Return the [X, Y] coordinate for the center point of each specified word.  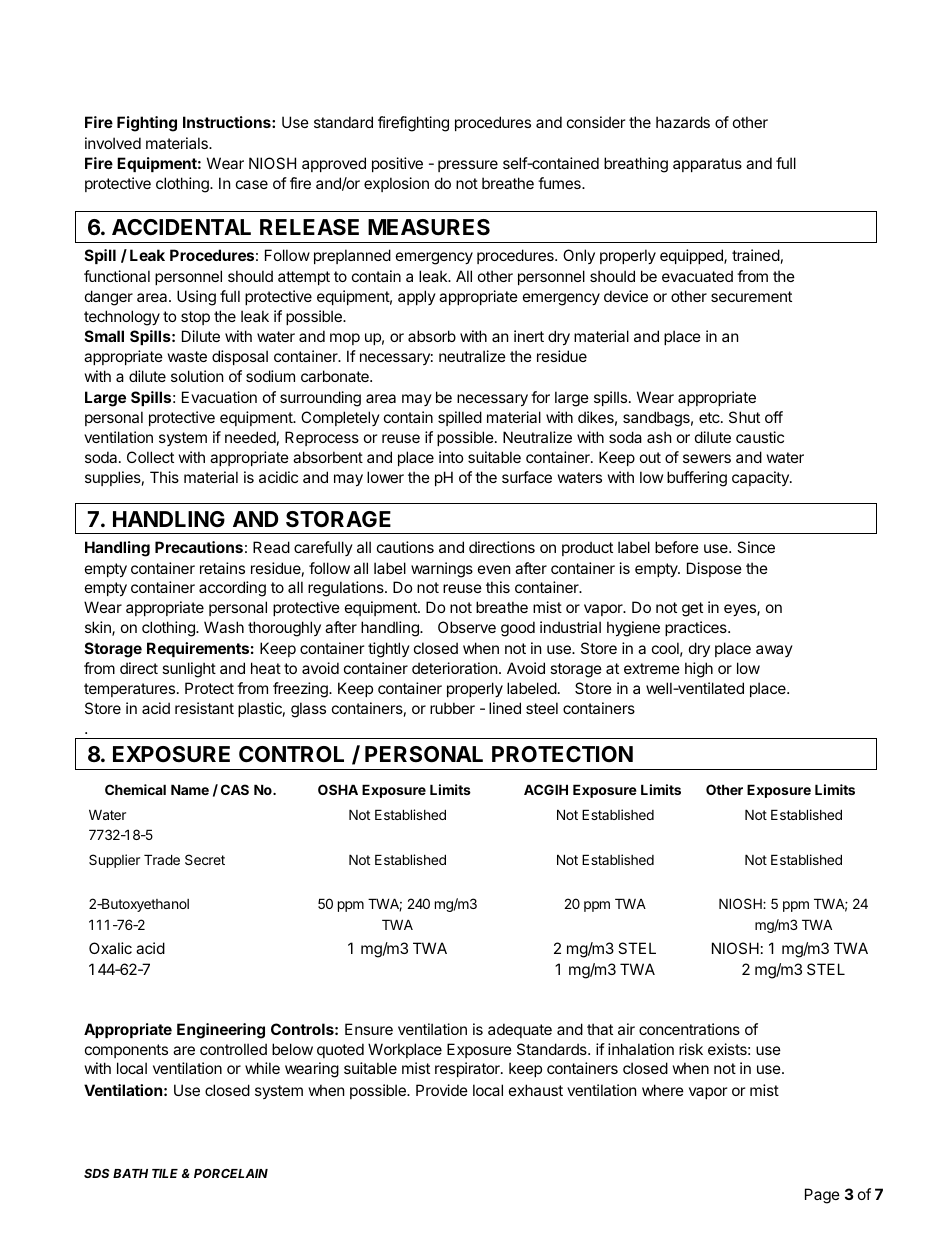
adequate [520, 1030]
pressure [468, 166]
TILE [165, 1173]
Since [756, 547]
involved [113, 143]
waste [187, 356]
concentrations [689, 1029]
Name [190, 789]
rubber [452, 708]
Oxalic [110, 948]
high [699, 670]
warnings [442, 570]
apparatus [707, 165]
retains [222, 568]
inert [529, 336]
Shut [744, 417]
